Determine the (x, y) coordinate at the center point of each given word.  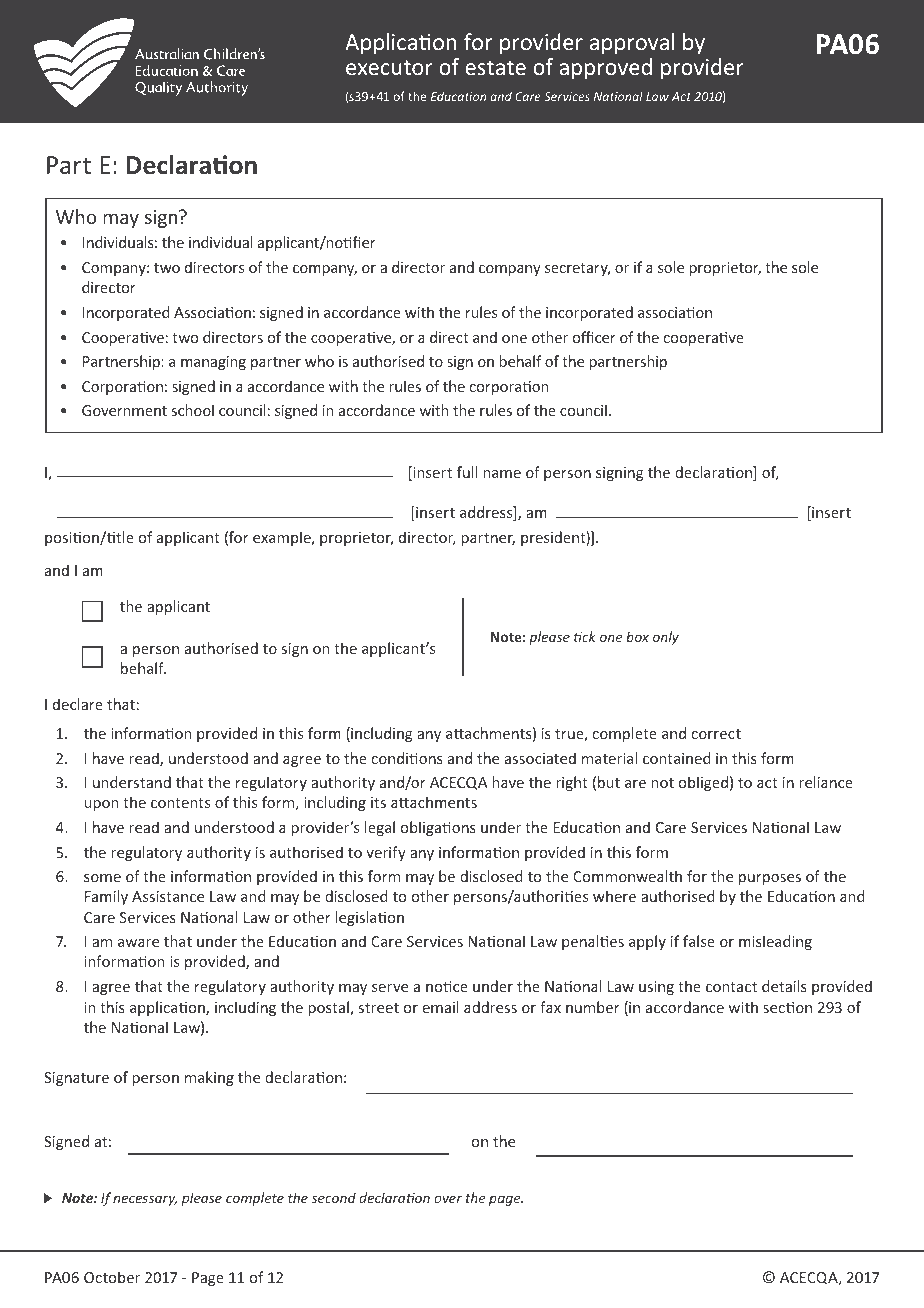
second (333, 1197)
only (666, 638)
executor (389, 67)
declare (78, 704)
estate (495, 67)
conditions (407, 758)
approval (632, 44)
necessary (145, 1200)
